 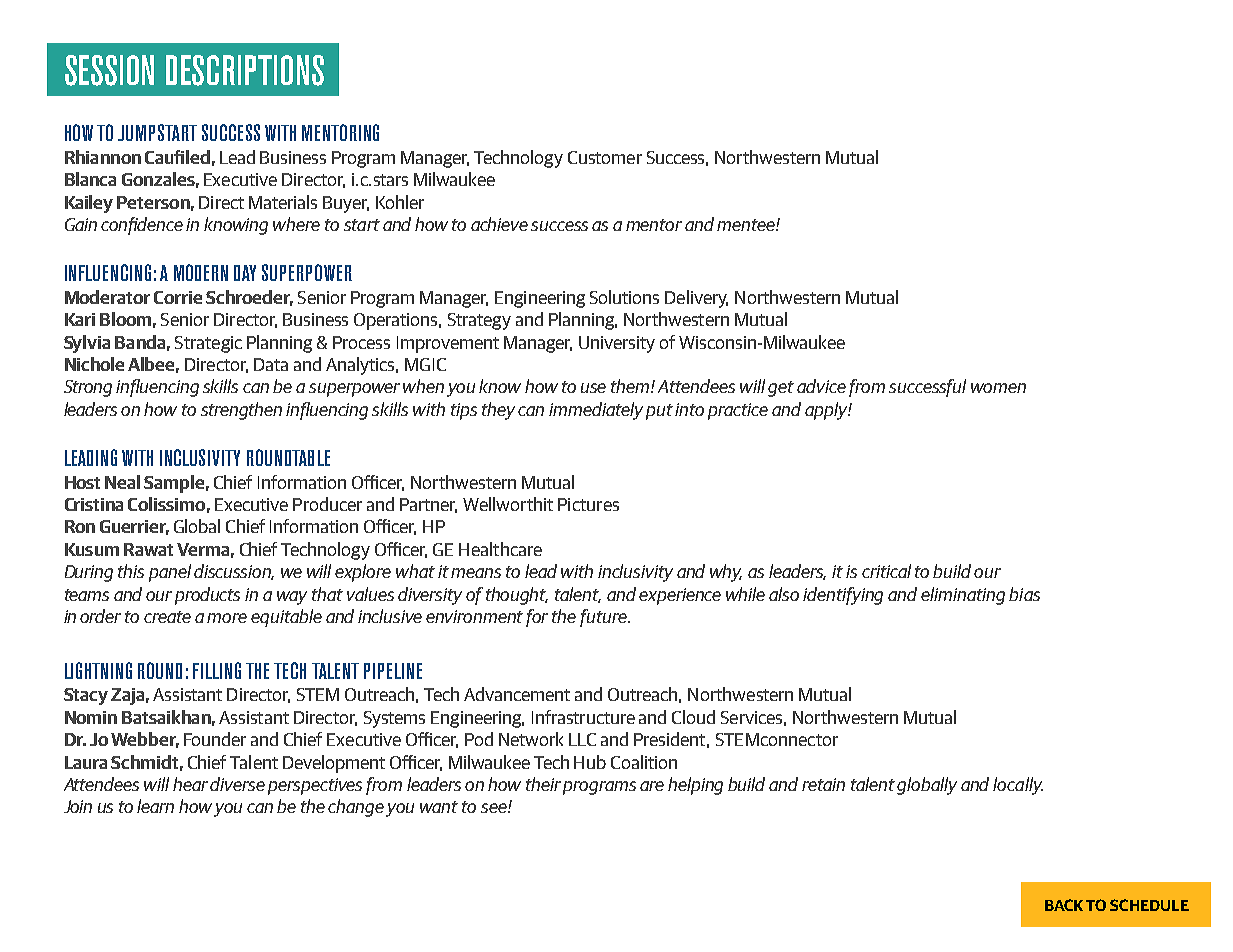 What do you see at coordinates (217, 670) in the page?
I see `FILLING` at bounding box center [217, 670].
